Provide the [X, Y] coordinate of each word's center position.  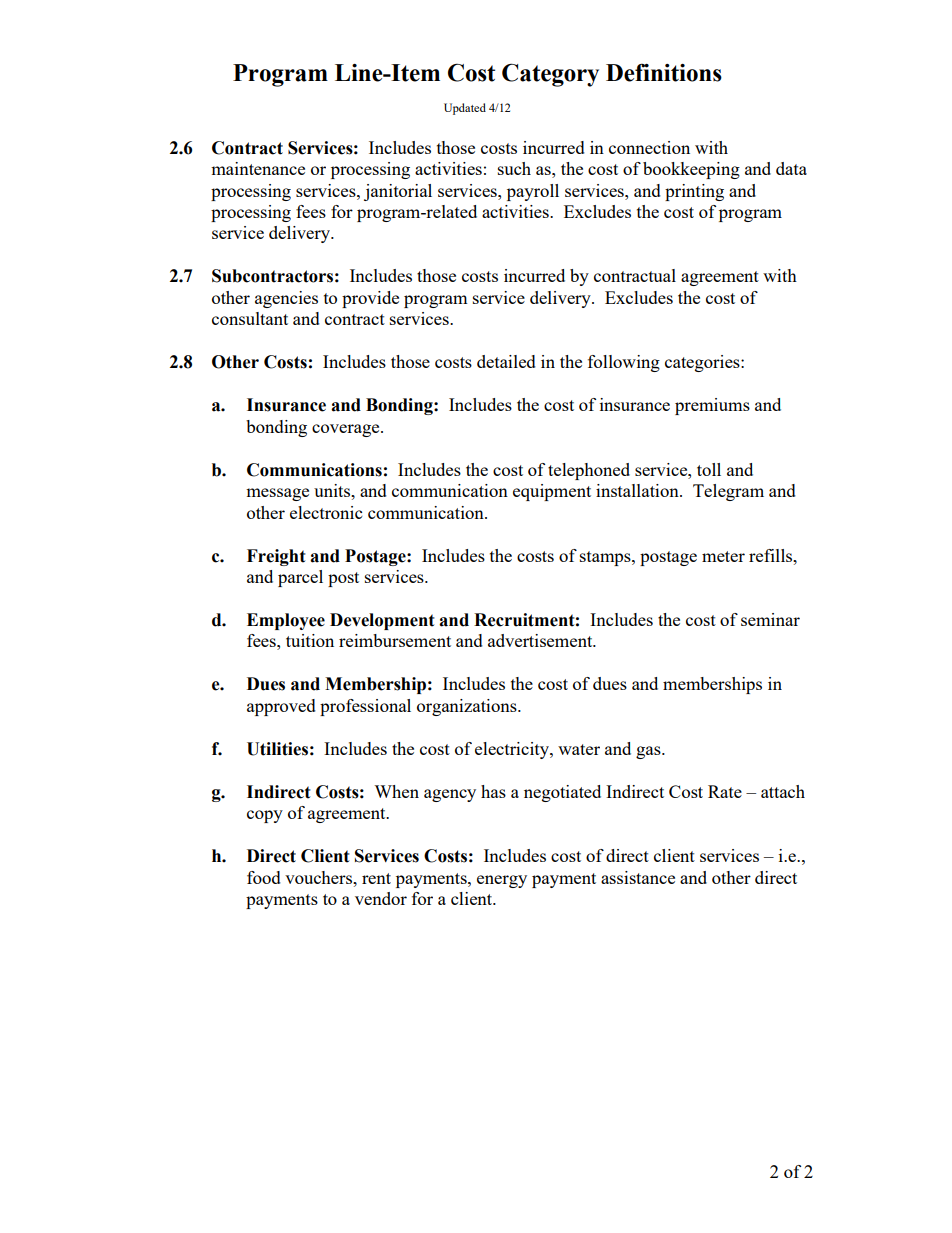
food [264, 877]
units [333, 490]
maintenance [258, 168]
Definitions [664, 72]
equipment [552, 492]
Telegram [728, 492]
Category [550, 75]
